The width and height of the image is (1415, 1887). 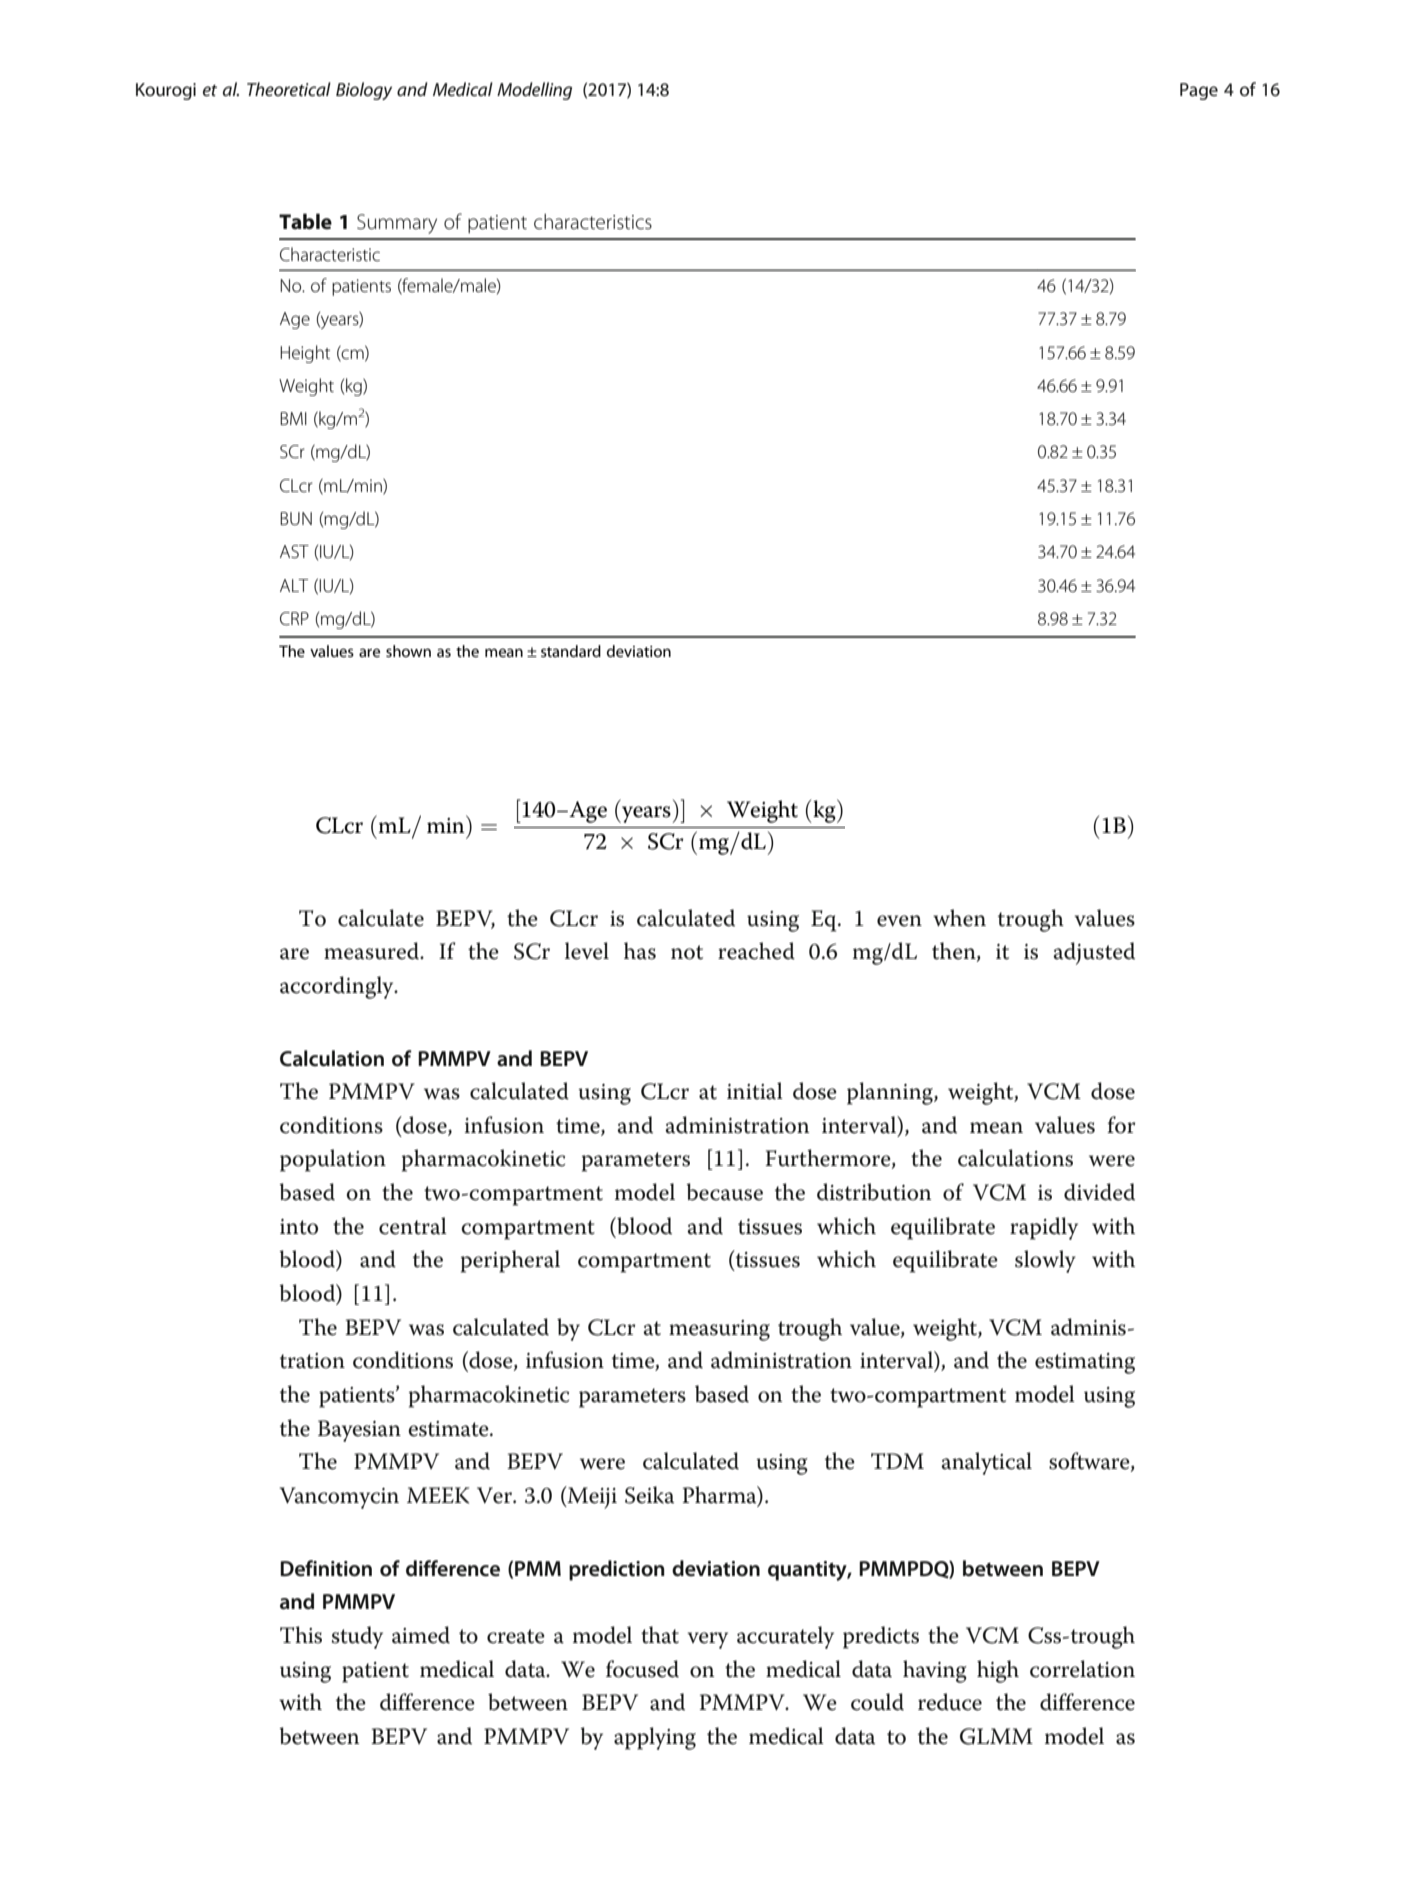 What do you see at coordinates (707, 1640) in the image?
I see `very` at bounding box center [707, 1640].
